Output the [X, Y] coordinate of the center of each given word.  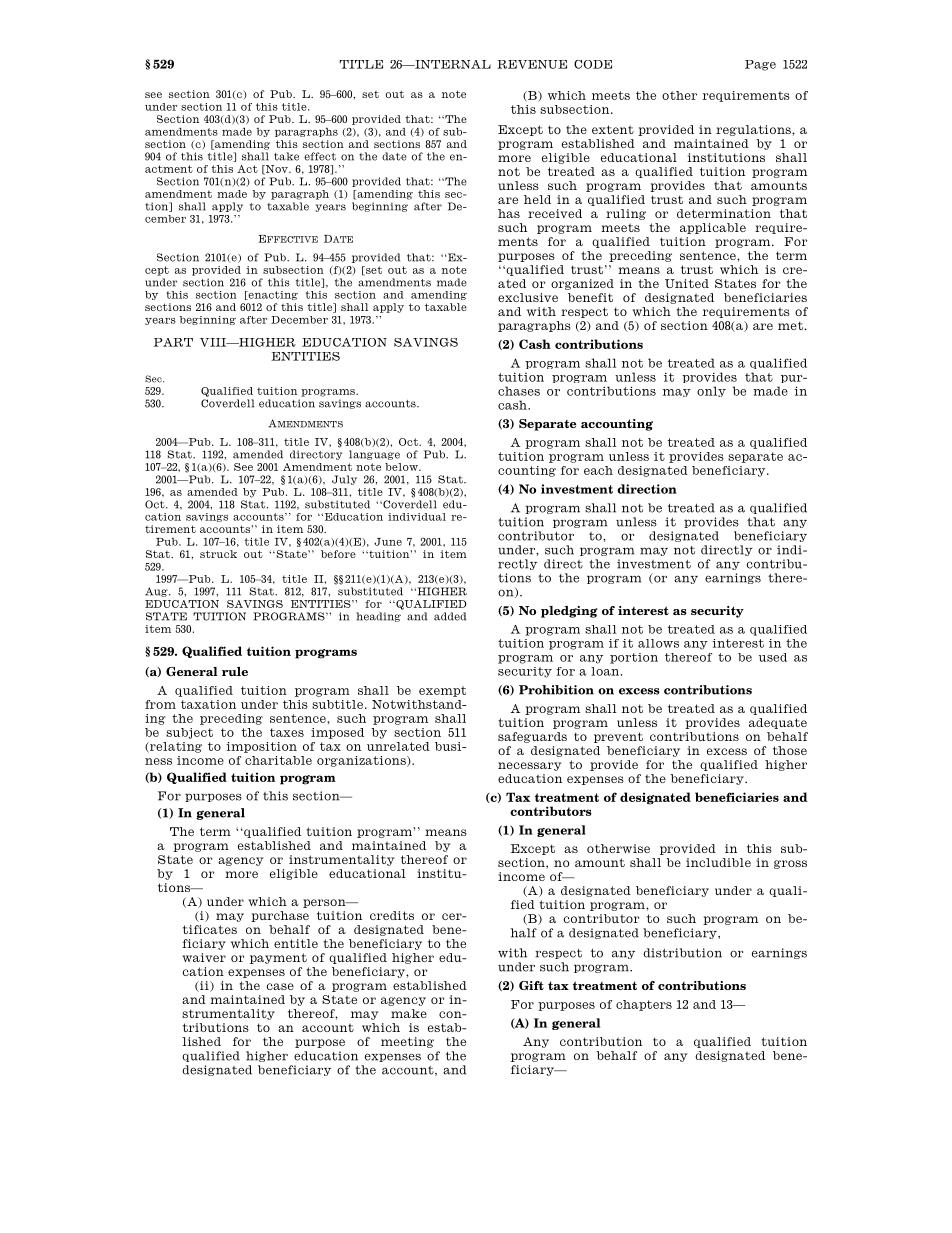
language [374, 455]
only [711, 391]
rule [235, 671]
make [409, 1013]
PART [173, 342]
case [280, 986]
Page [760, 65]
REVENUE [532, 64]
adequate [778, 723]
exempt [442, 691]
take [286, 156]
